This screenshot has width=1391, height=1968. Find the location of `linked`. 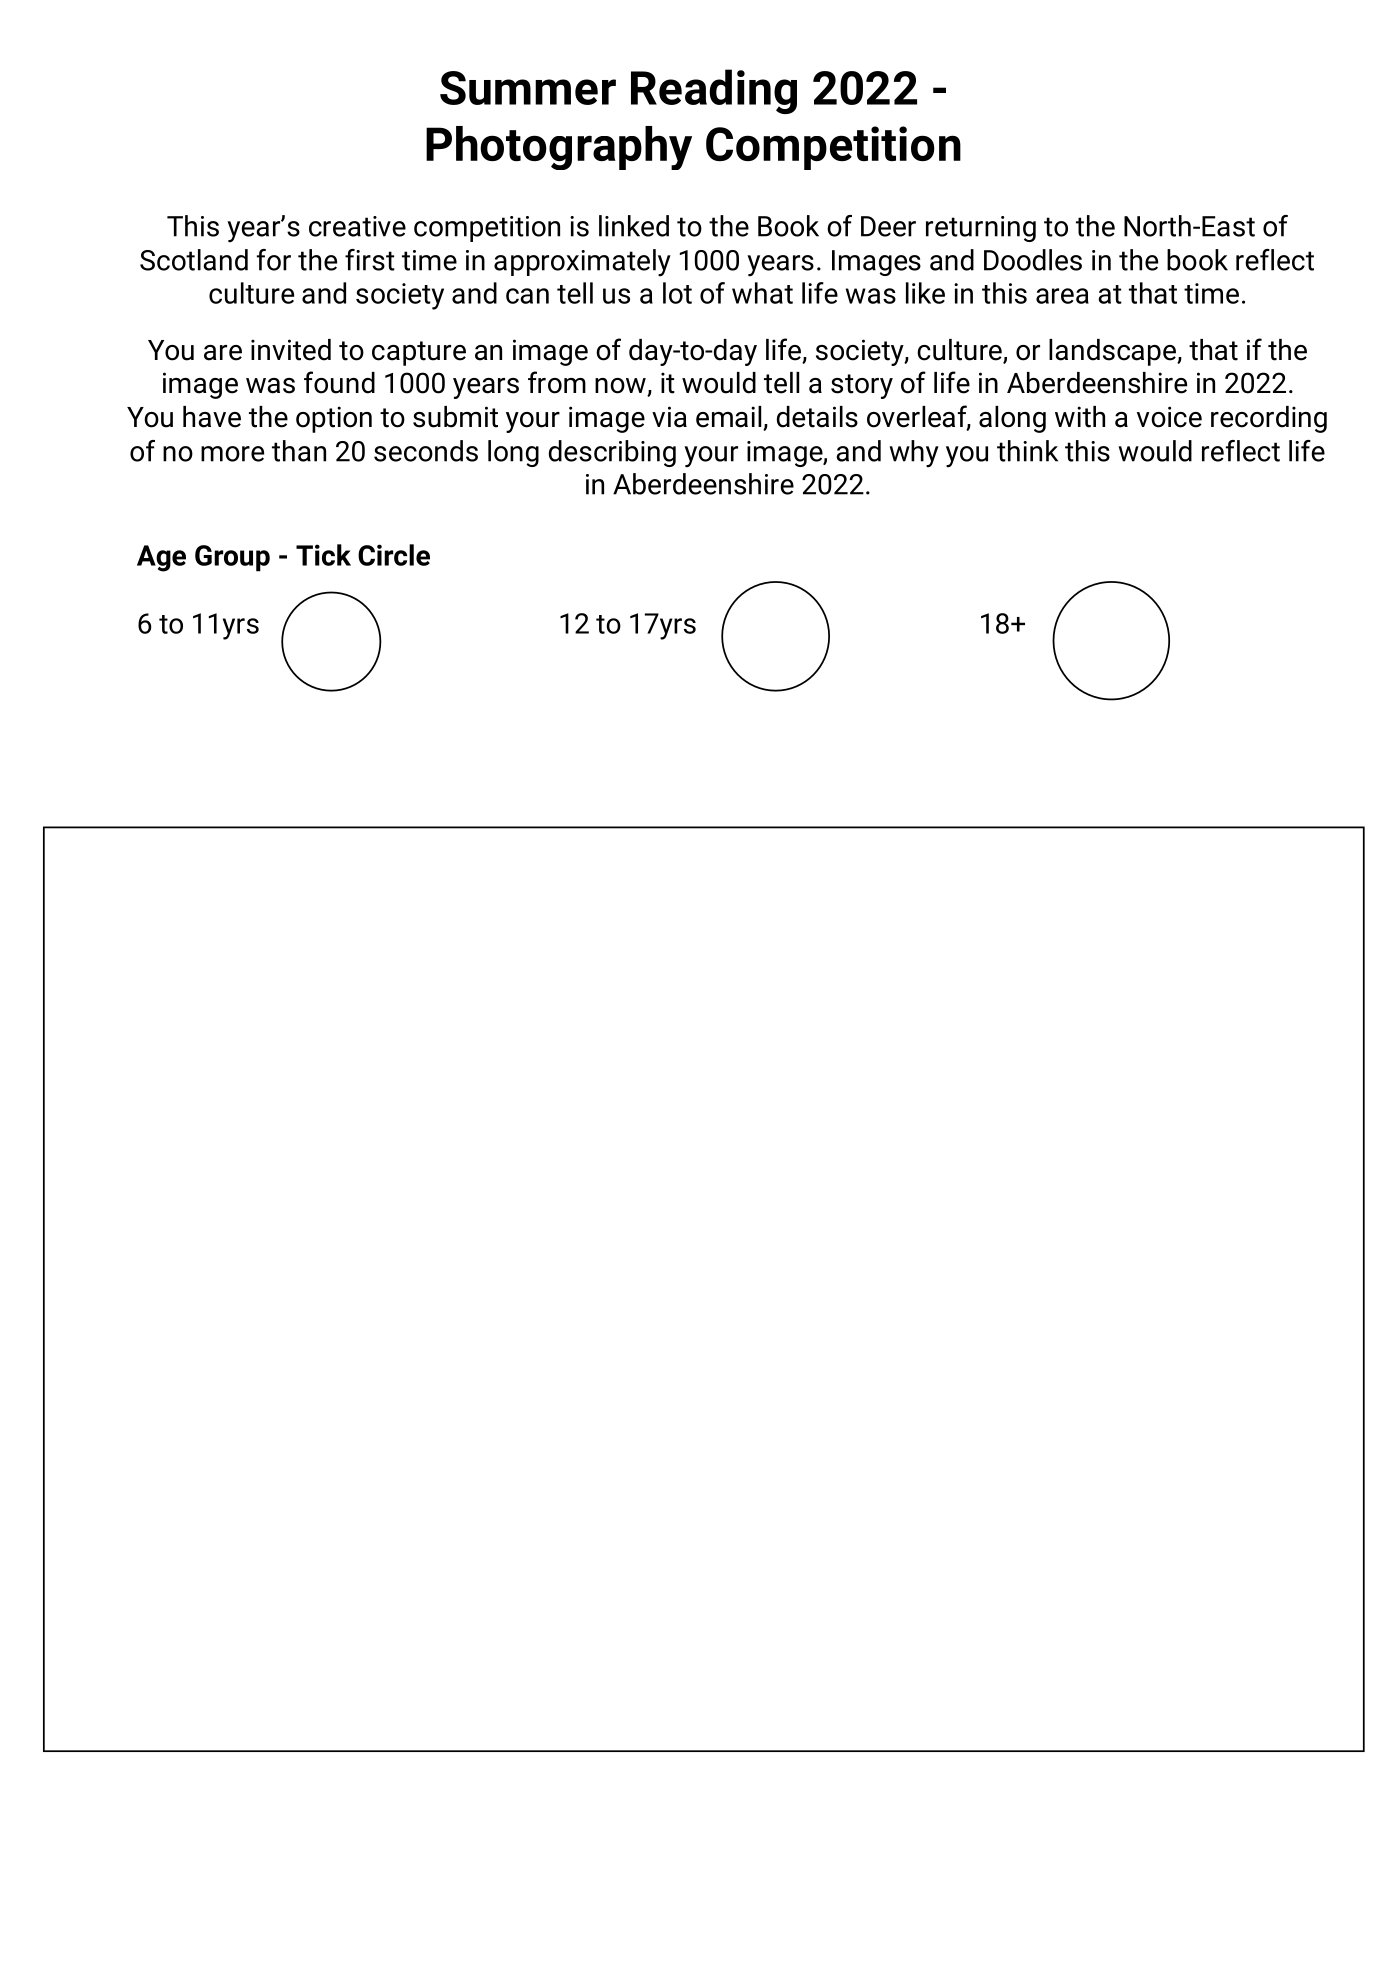

linked is located at coordinates (634, 226).
